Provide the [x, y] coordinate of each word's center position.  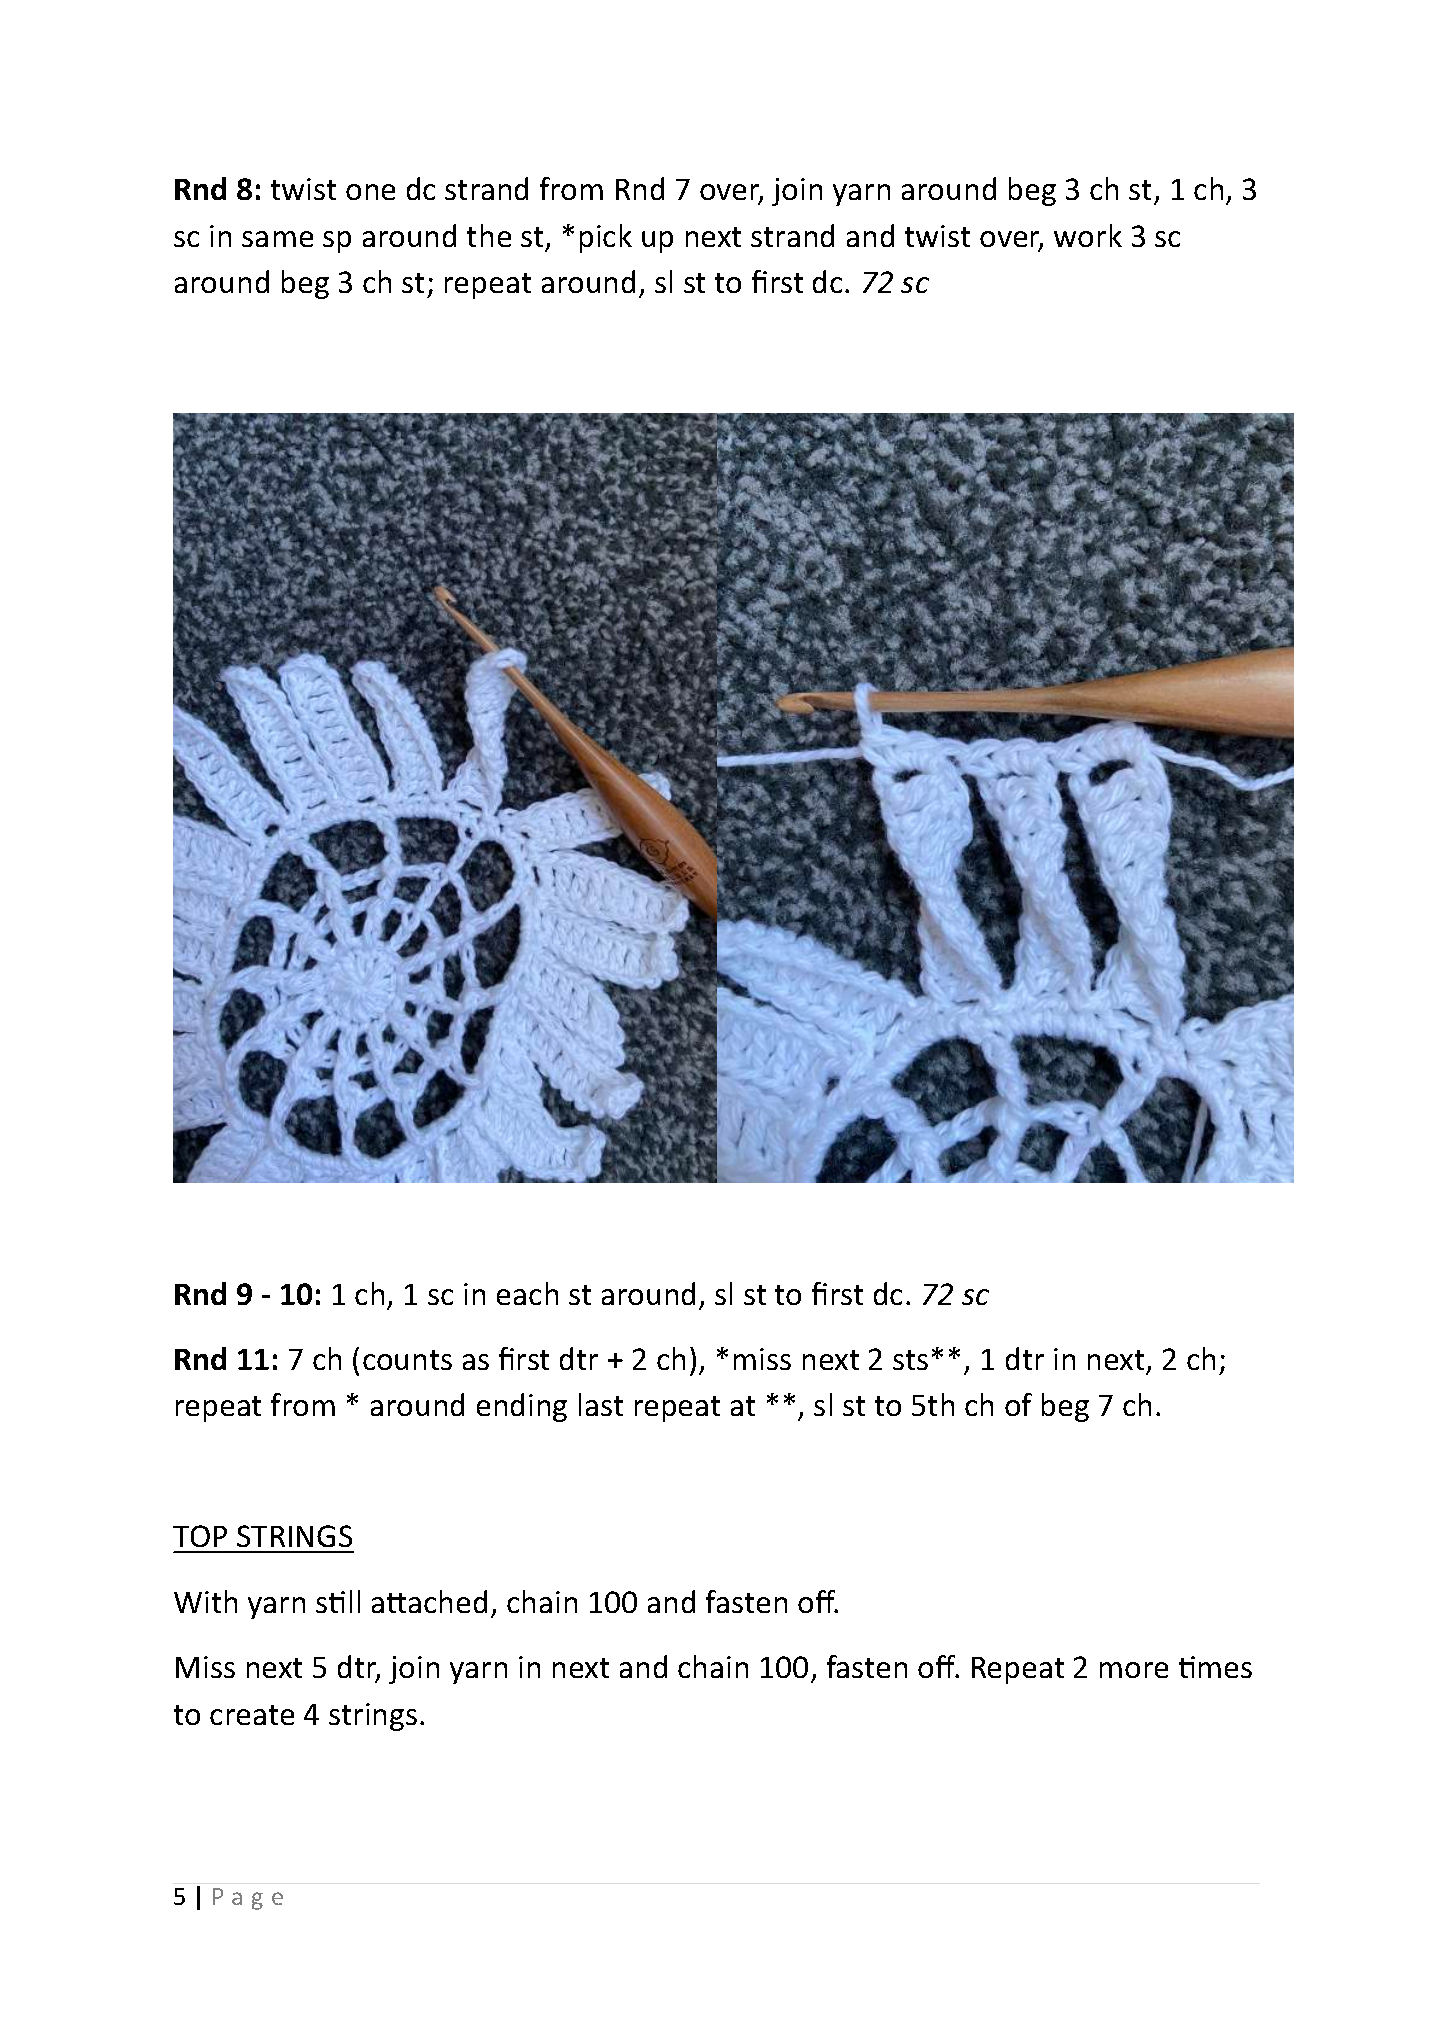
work [1088, 235]
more [1134, 1670]
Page [248, 1899]
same [277, 239]
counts [407, 1360]
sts [910, 1360]
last [601, 1404]
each [527, 1293]
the [489, 235]
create [252, 1715]
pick [606, 238]
